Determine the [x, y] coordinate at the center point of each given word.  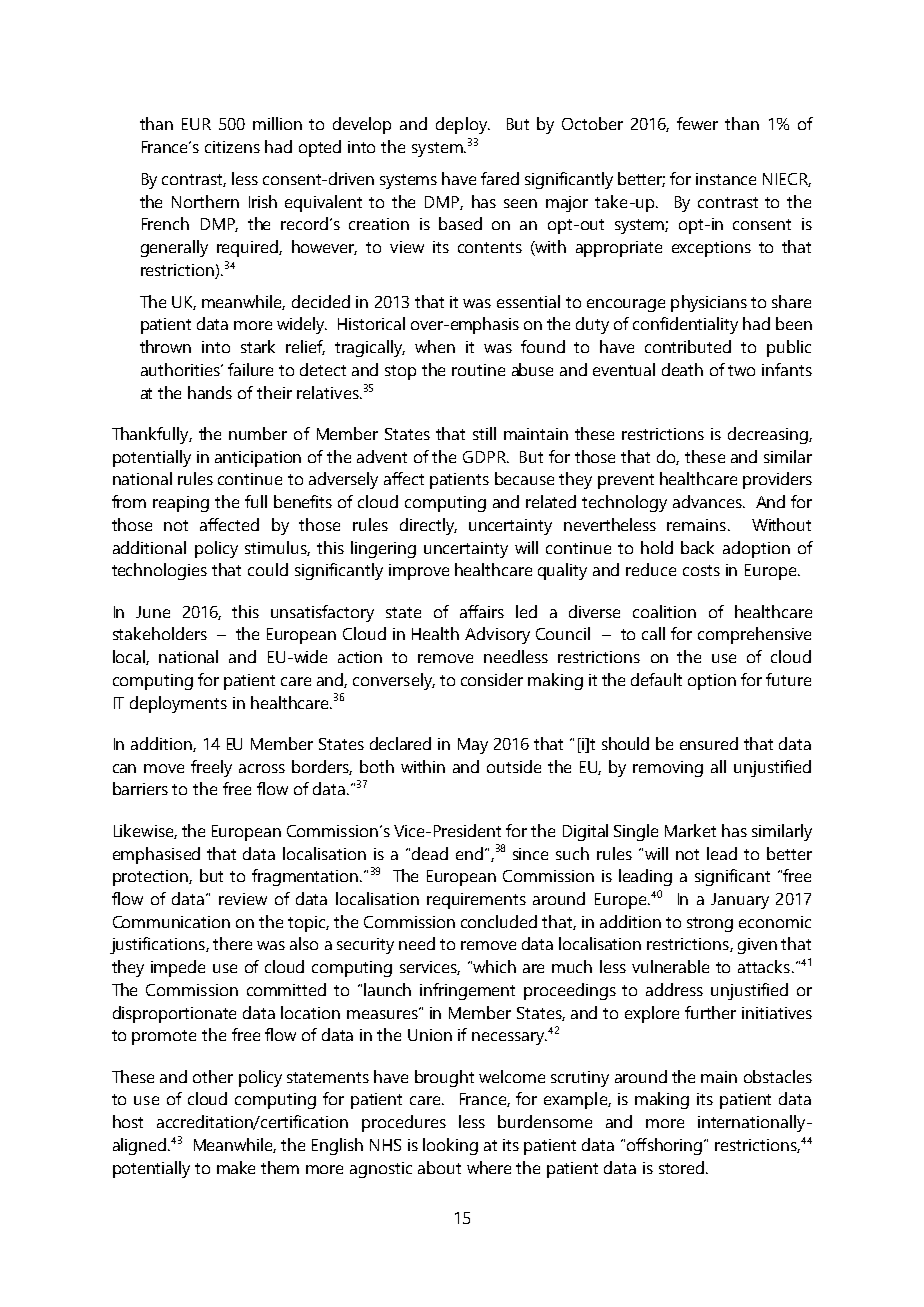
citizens [232, 147]
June [153, 612]
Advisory [497, 635]
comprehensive [754, 635]
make [236, 1167]
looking [450, 1146]
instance [726, 179]
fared [500, 178]
